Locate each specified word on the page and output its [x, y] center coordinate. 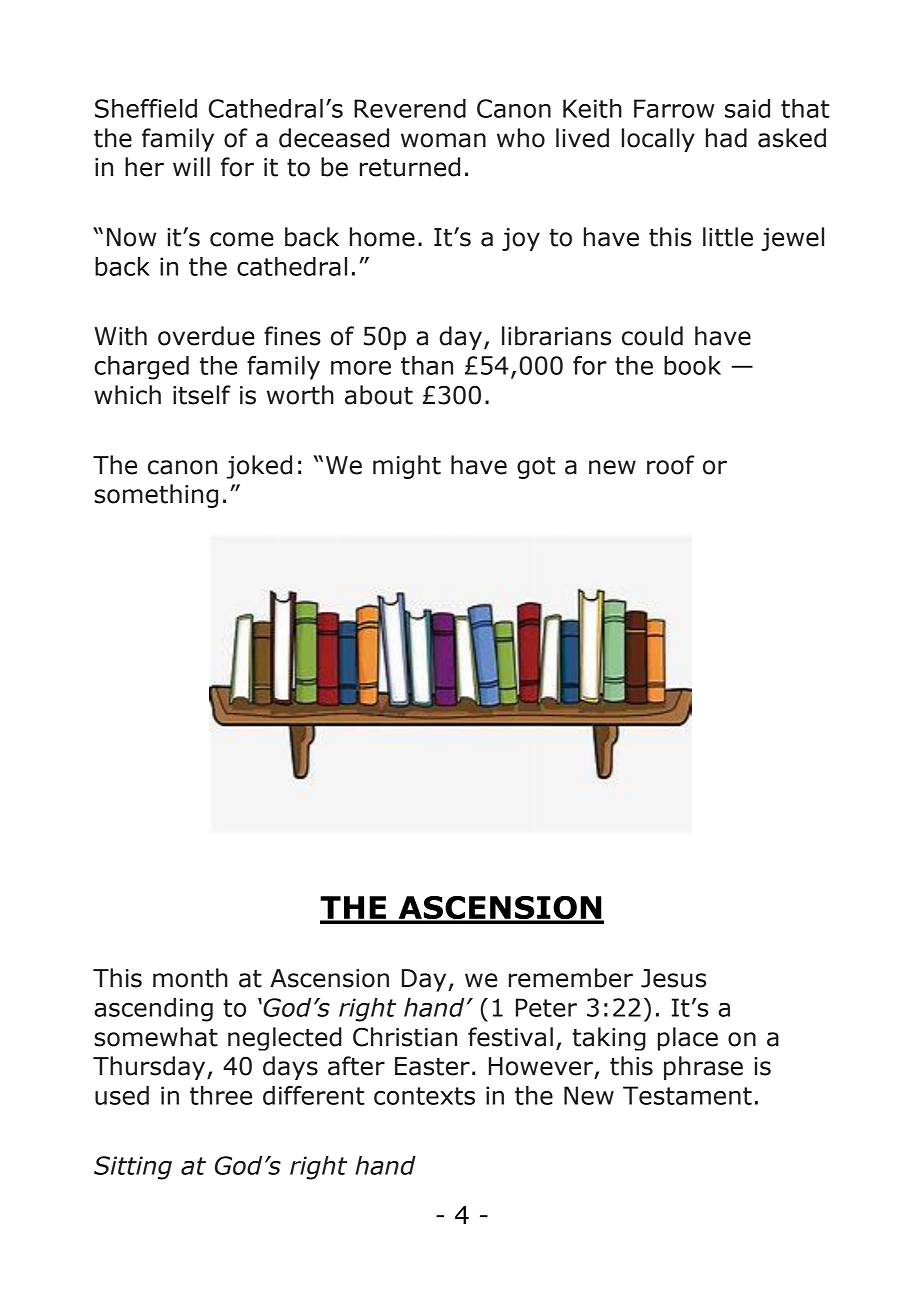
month [190, 978]
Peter [546, 1007]
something [156, 496]
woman [443, 140]
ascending [153, 1010]
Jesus [673, 978]
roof [670, 465]
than [427, 365]
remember [571, 978]
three [221, 1095]
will [191, 166]
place [688, 1039]
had [726, 138]
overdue [206, 336]
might [407, 467]
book [692, 365]
